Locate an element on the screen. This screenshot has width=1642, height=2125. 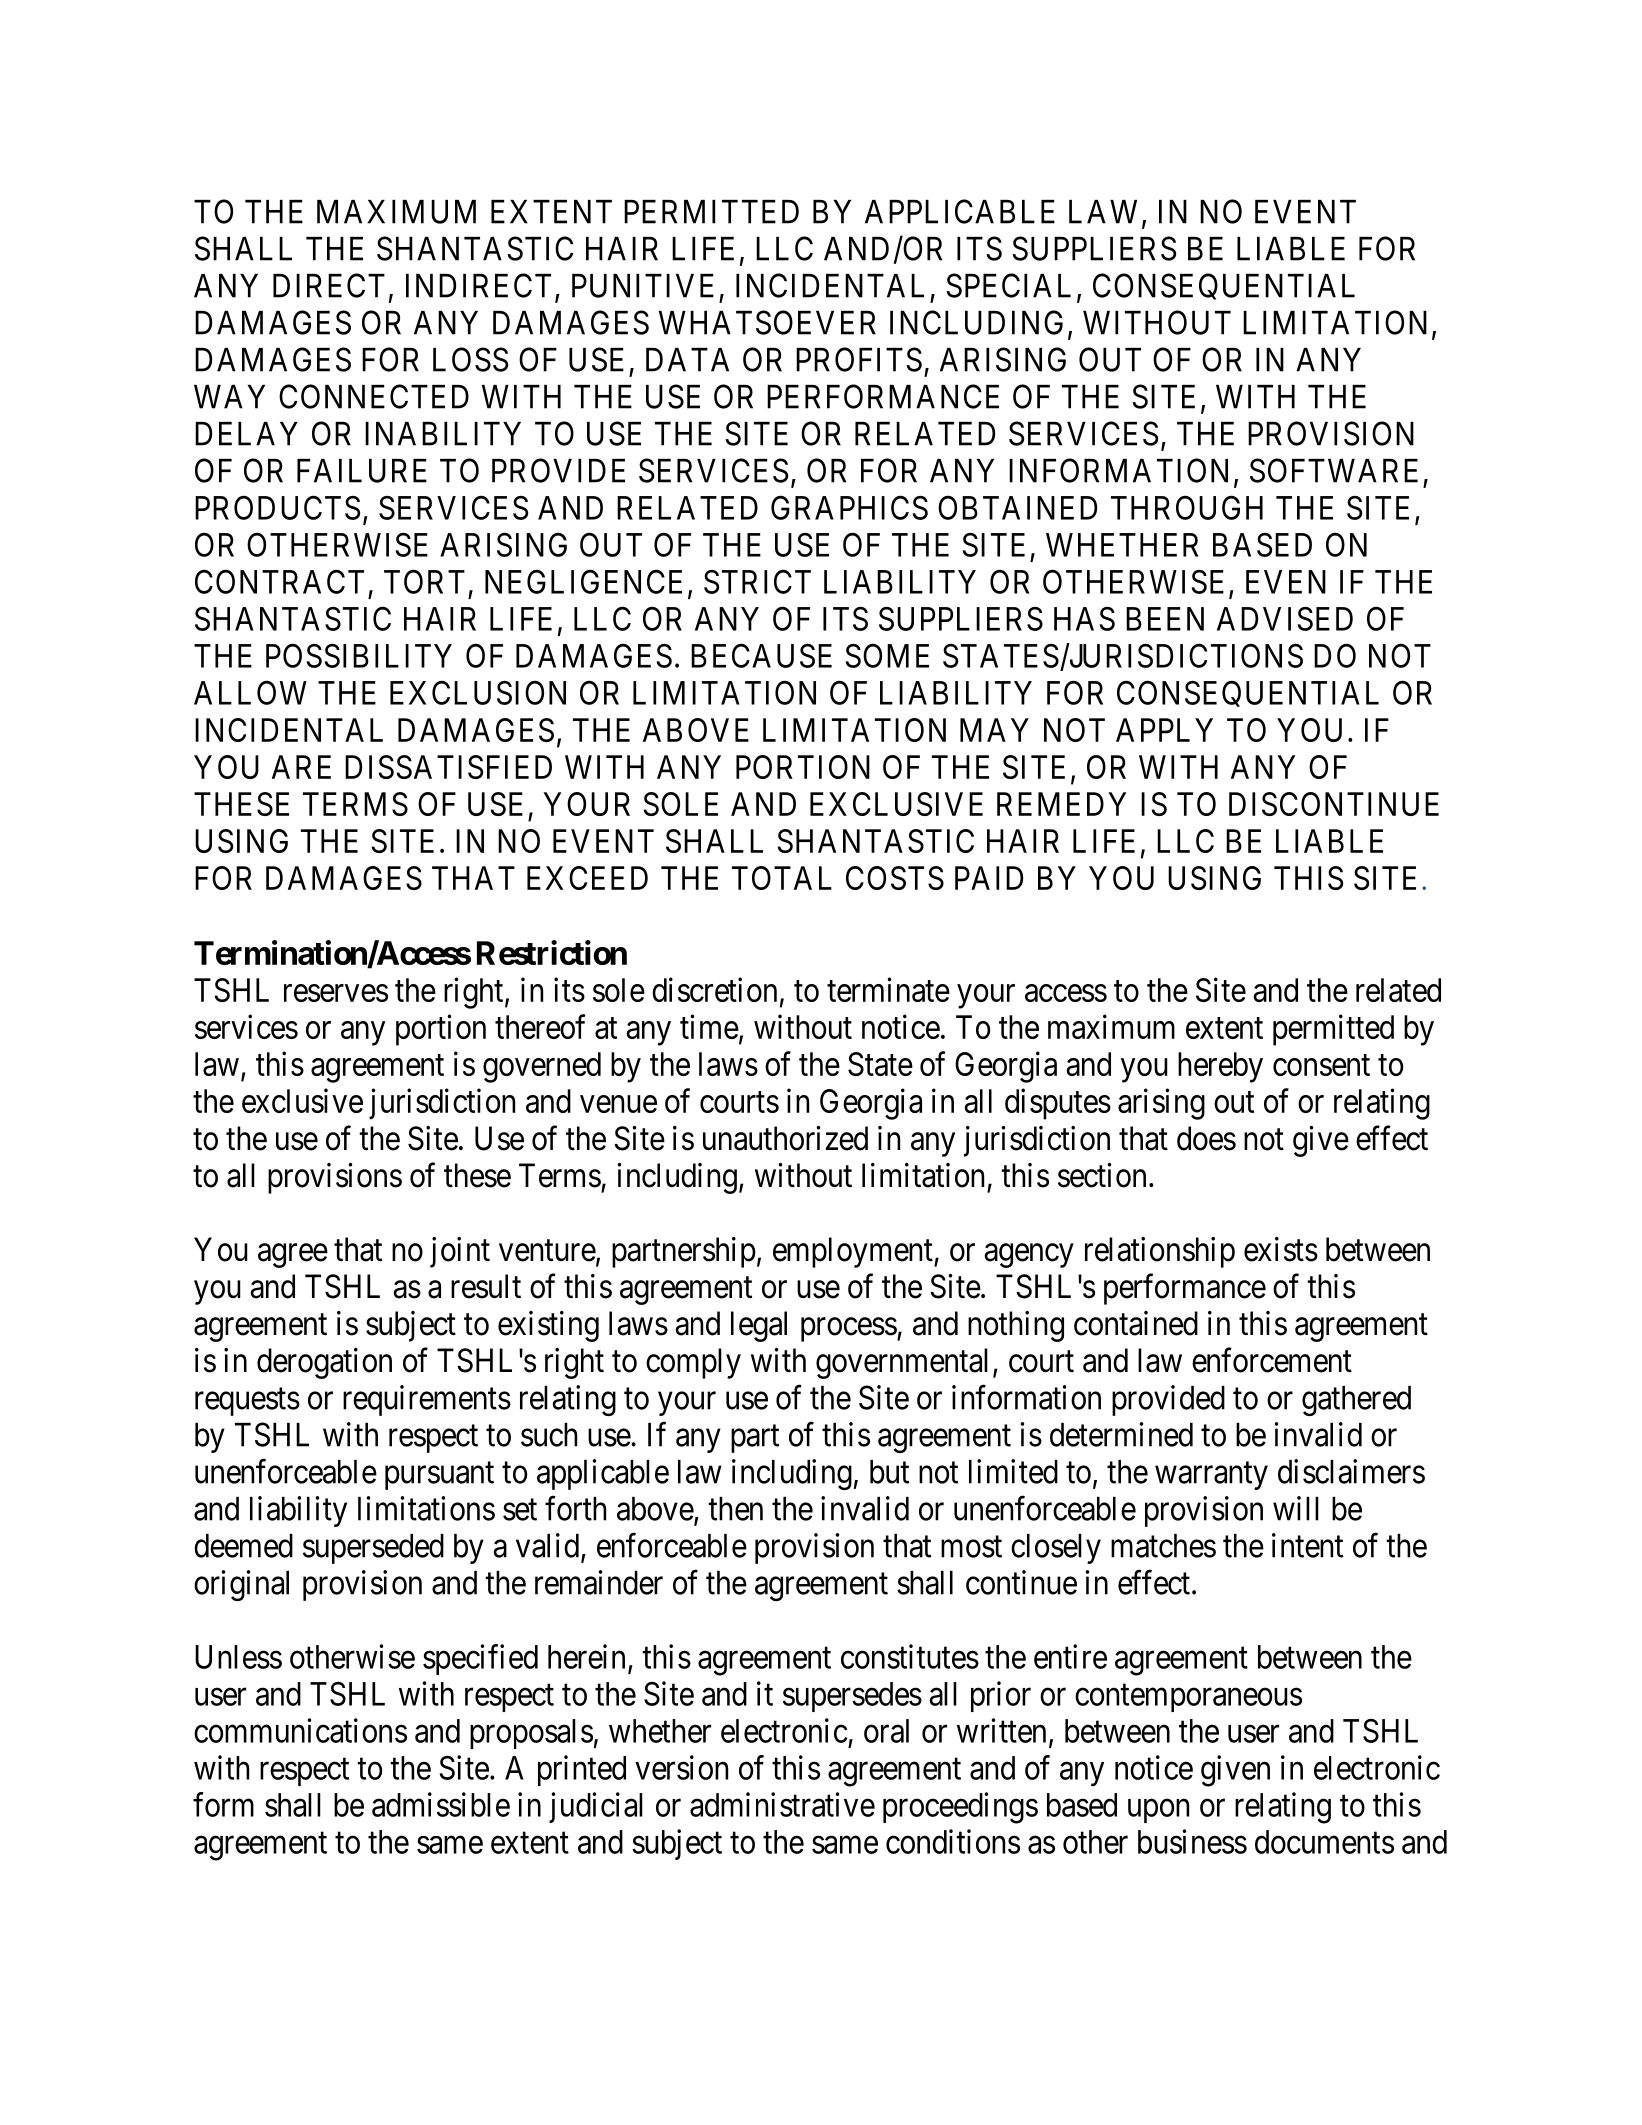
CONNECTED is located at coordinates (374, 396).
